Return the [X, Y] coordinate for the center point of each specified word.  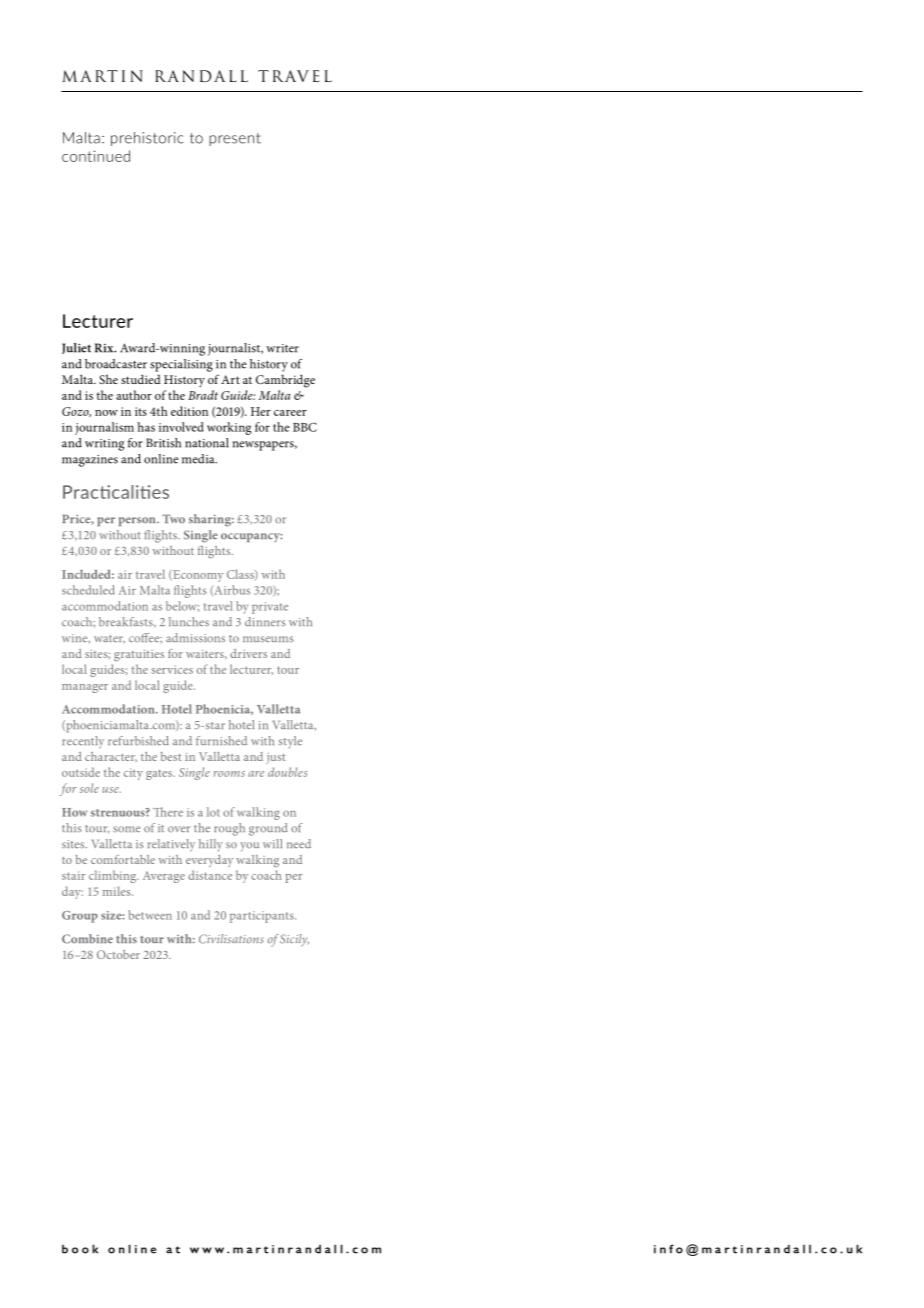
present [235, 139]
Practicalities [116, 492]
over [179, 829]
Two [173, 518]
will [272, 843]
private [270, 608]
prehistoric [147, 139]
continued [96, 156]
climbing [113, 876]
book [80, 1249]
